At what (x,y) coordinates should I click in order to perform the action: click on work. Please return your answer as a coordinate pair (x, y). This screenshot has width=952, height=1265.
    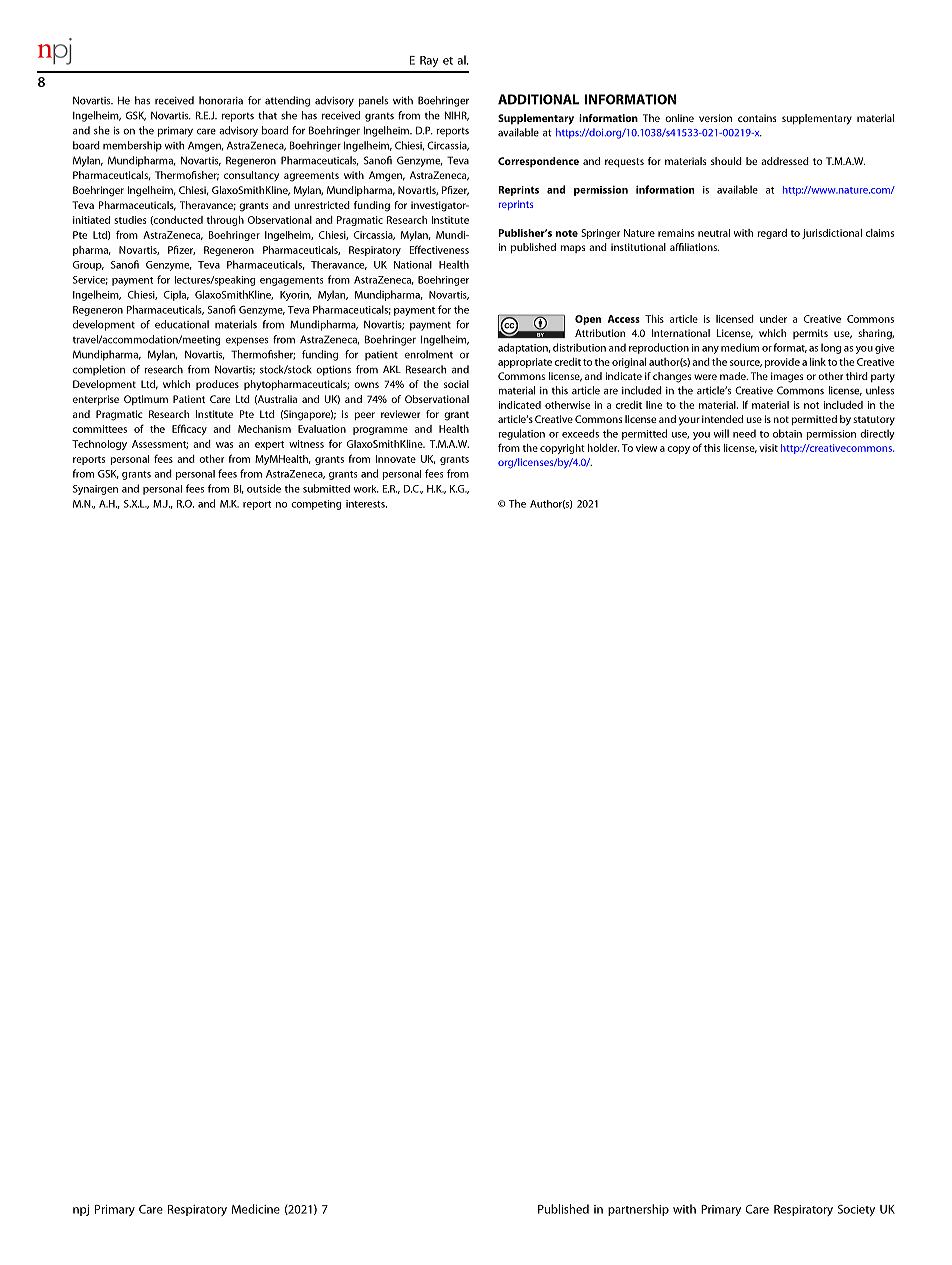
    Looking at the image, I should click on (366, 489).
